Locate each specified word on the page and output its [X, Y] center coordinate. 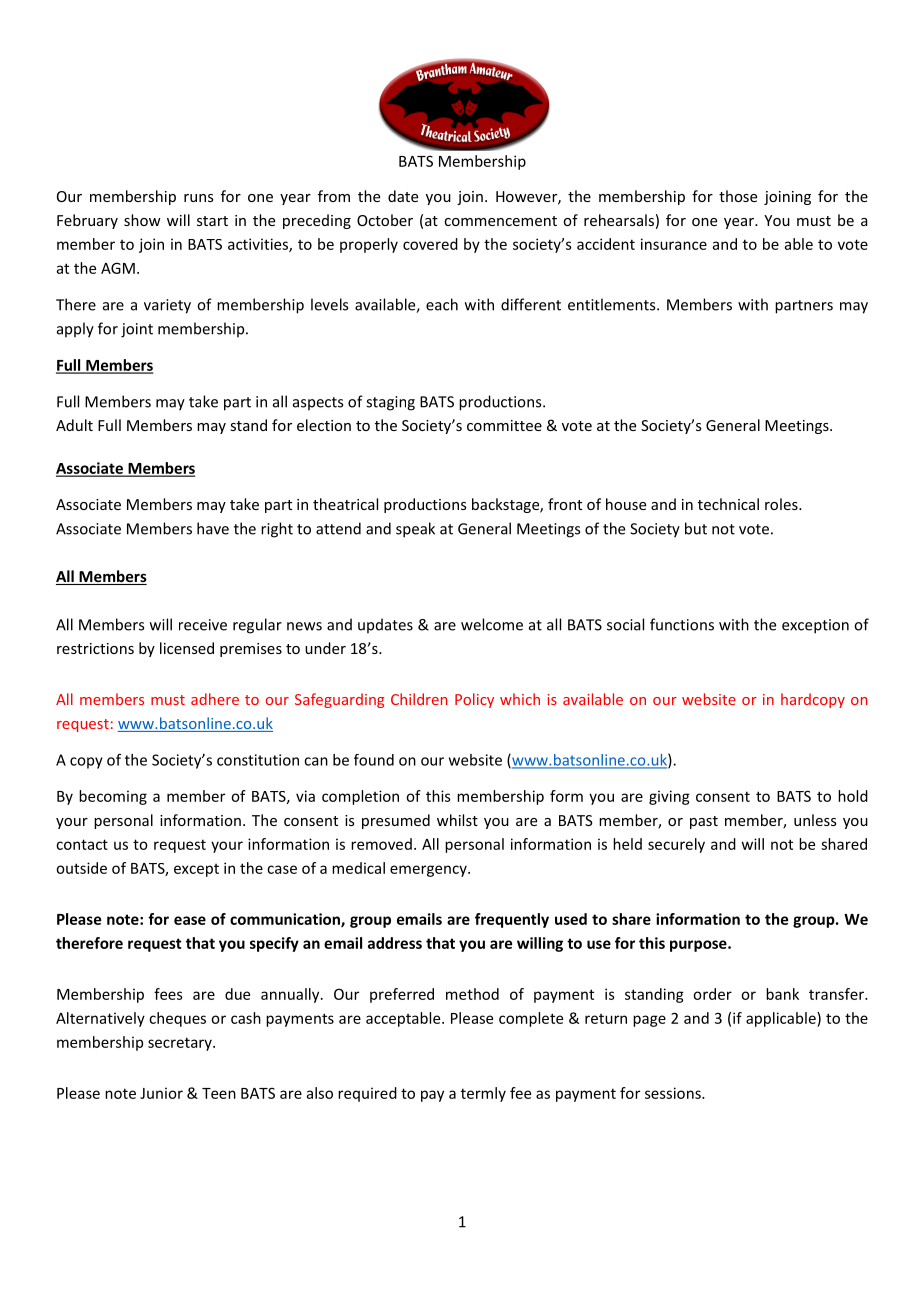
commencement [500, 221]
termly [483, 1094]
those [738, 196]
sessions [674, 1093]
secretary [181, 1044]
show [142, 220]
